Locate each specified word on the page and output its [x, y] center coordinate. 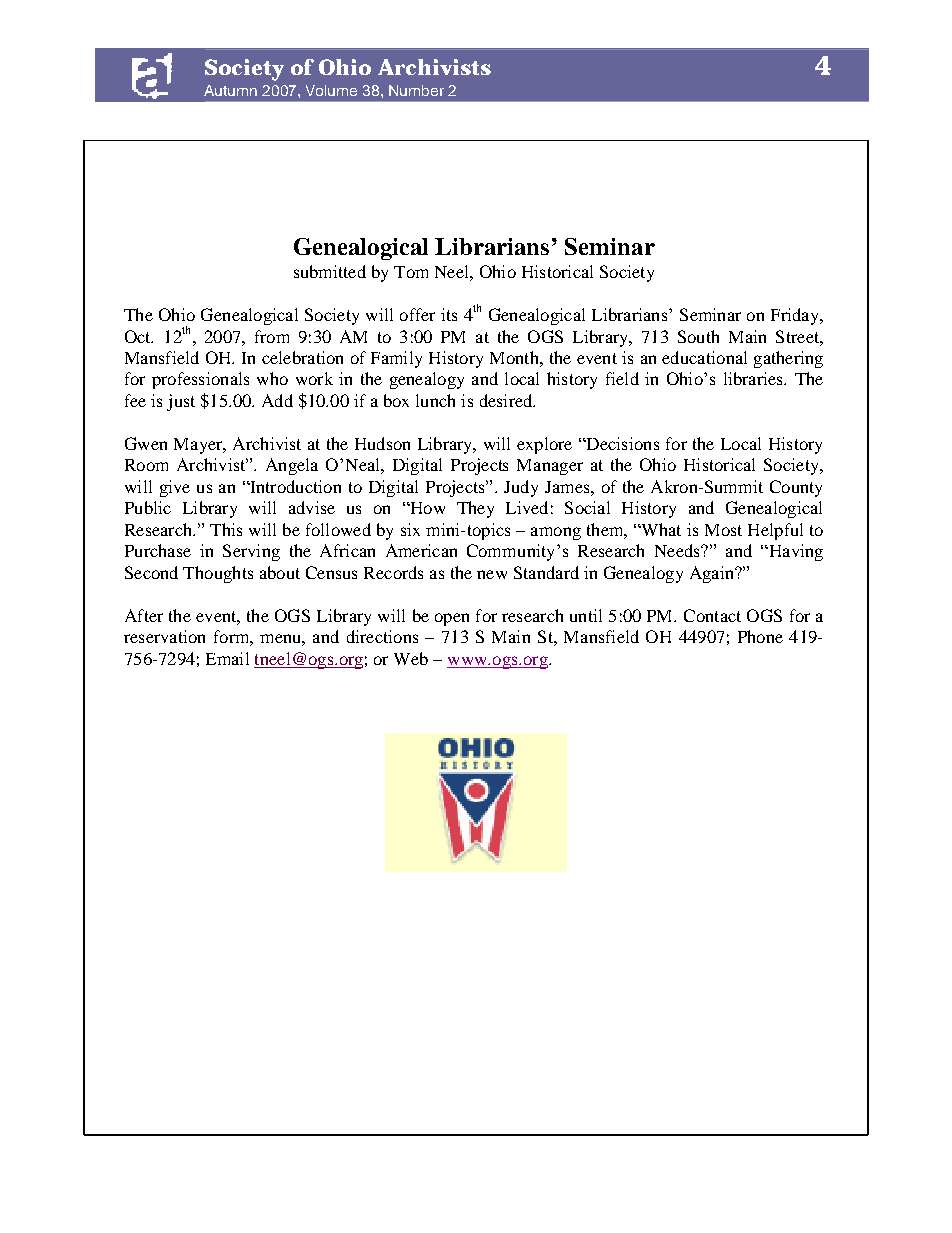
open [452, 619]
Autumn [230, 90]
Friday [796, 316]
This [226, 529]
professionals [200, 380]
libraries [754, 378]
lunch [435, 400]
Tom [411, 272]
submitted [330, 271]
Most [723, 530]
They [475, 509]
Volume [331, 90]
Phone [760, 636]
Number [416, 90]
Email [227, 658]
